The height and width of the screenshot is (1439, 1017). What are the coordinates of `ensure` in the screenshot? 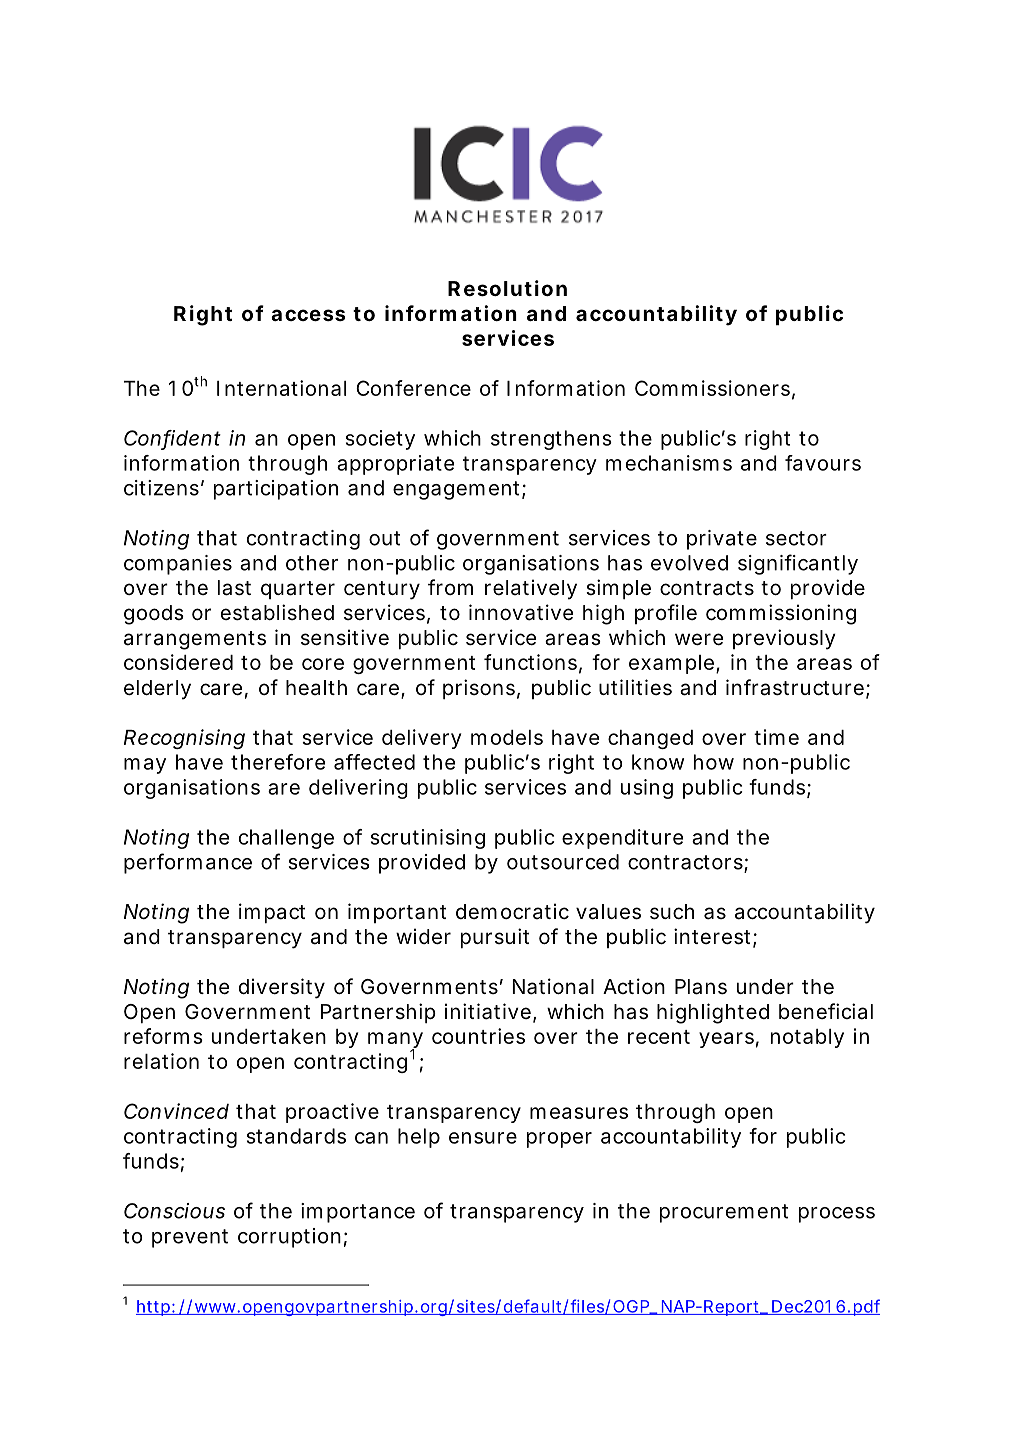 It's located at (483, 1138).
